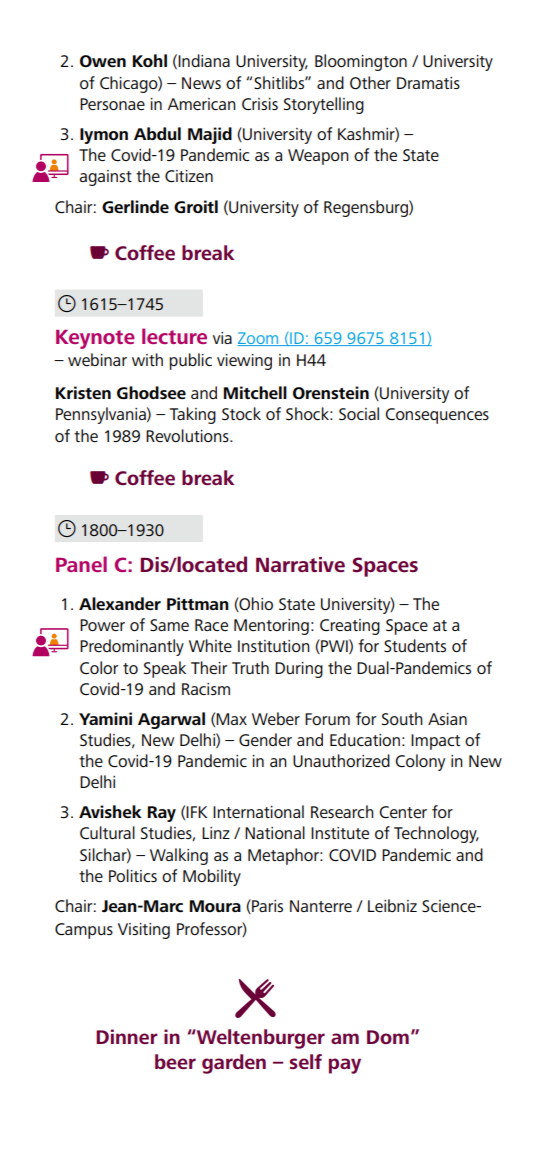 The height and width of the document is (1153, 543). What do you see at coordinates (403, 812) in the document?
I see `Center` at bounding box center [403, 812].
